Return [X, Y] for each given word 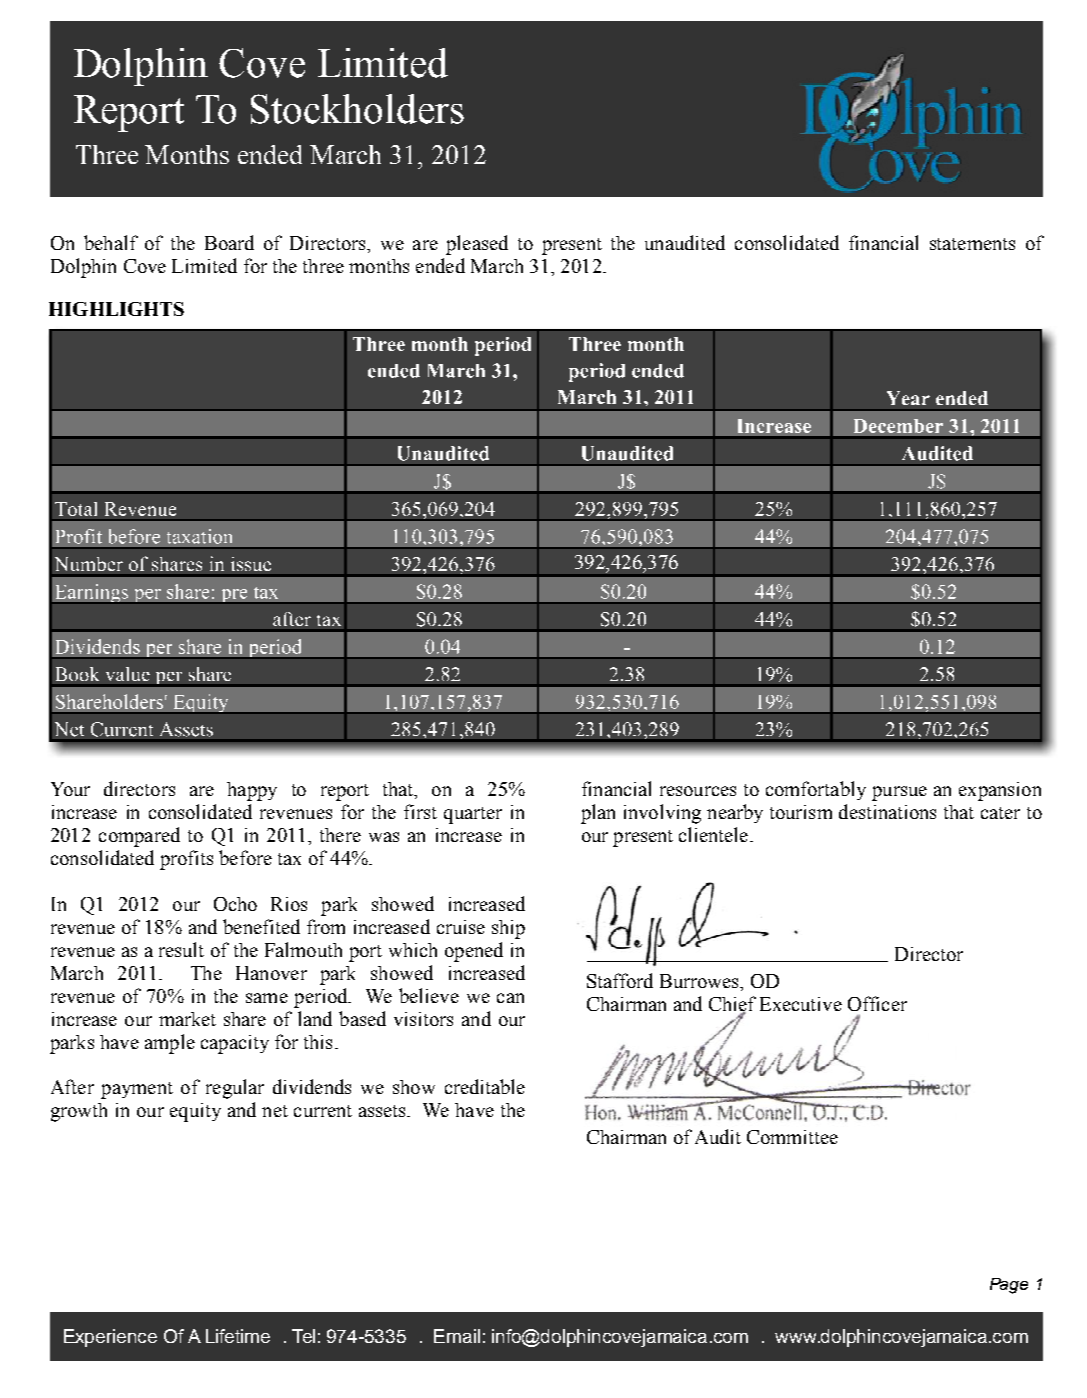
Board [229, 242]
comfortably [816, 790]
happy [252, 791]
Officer [877, 1003]
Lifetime [238, 1336]
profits [186, 860]
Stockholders [357, 109]
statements [972, 244]
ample [170, 1044]
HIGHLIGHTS [116, 309]
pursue [899, 793]
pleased [477, 245]
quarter [473, 815]
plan [598, 814]
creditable [485, 1086]
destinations [887, 811]
